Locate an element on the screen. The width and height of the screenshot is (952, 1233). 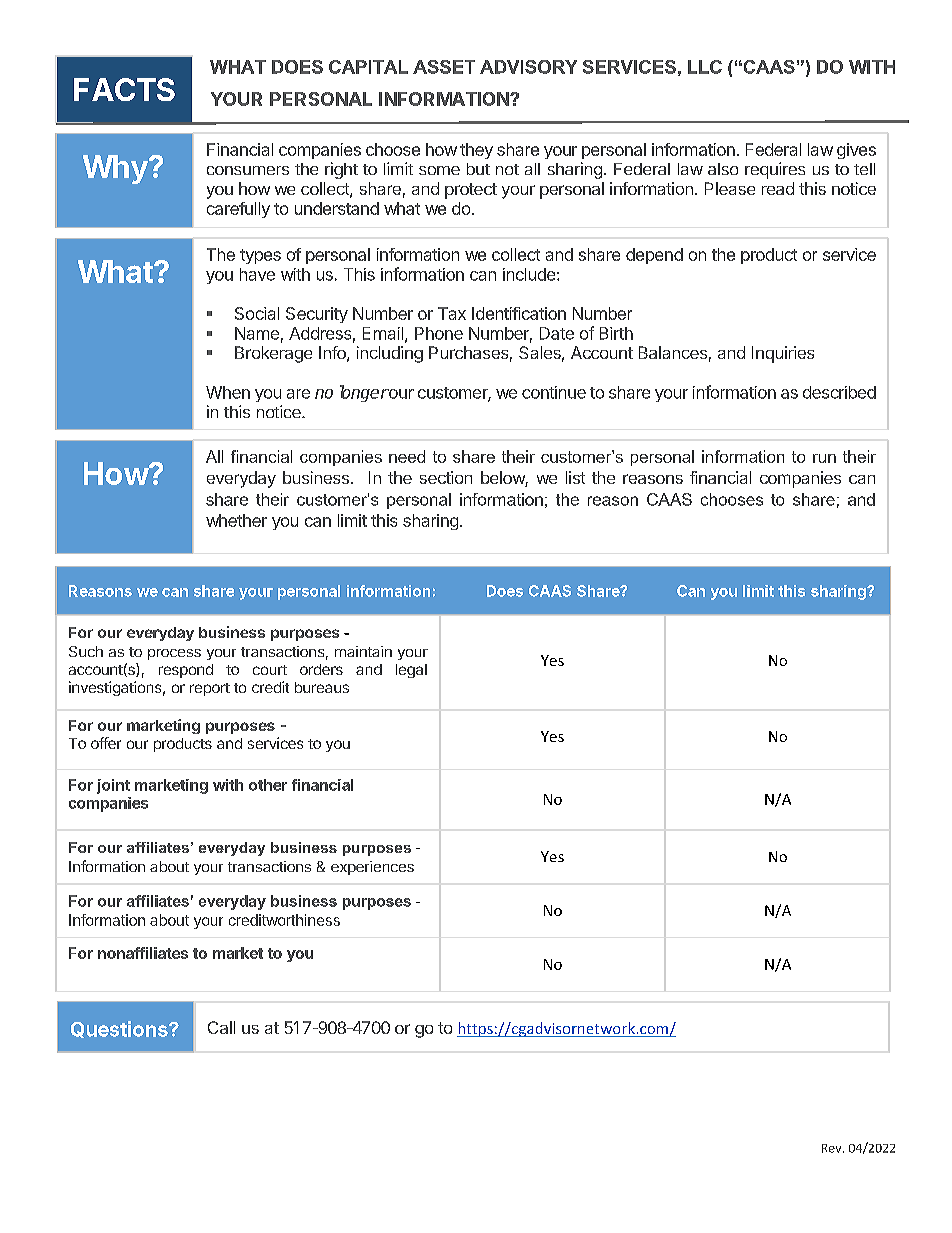
run is located at coordinates (824, 458).
